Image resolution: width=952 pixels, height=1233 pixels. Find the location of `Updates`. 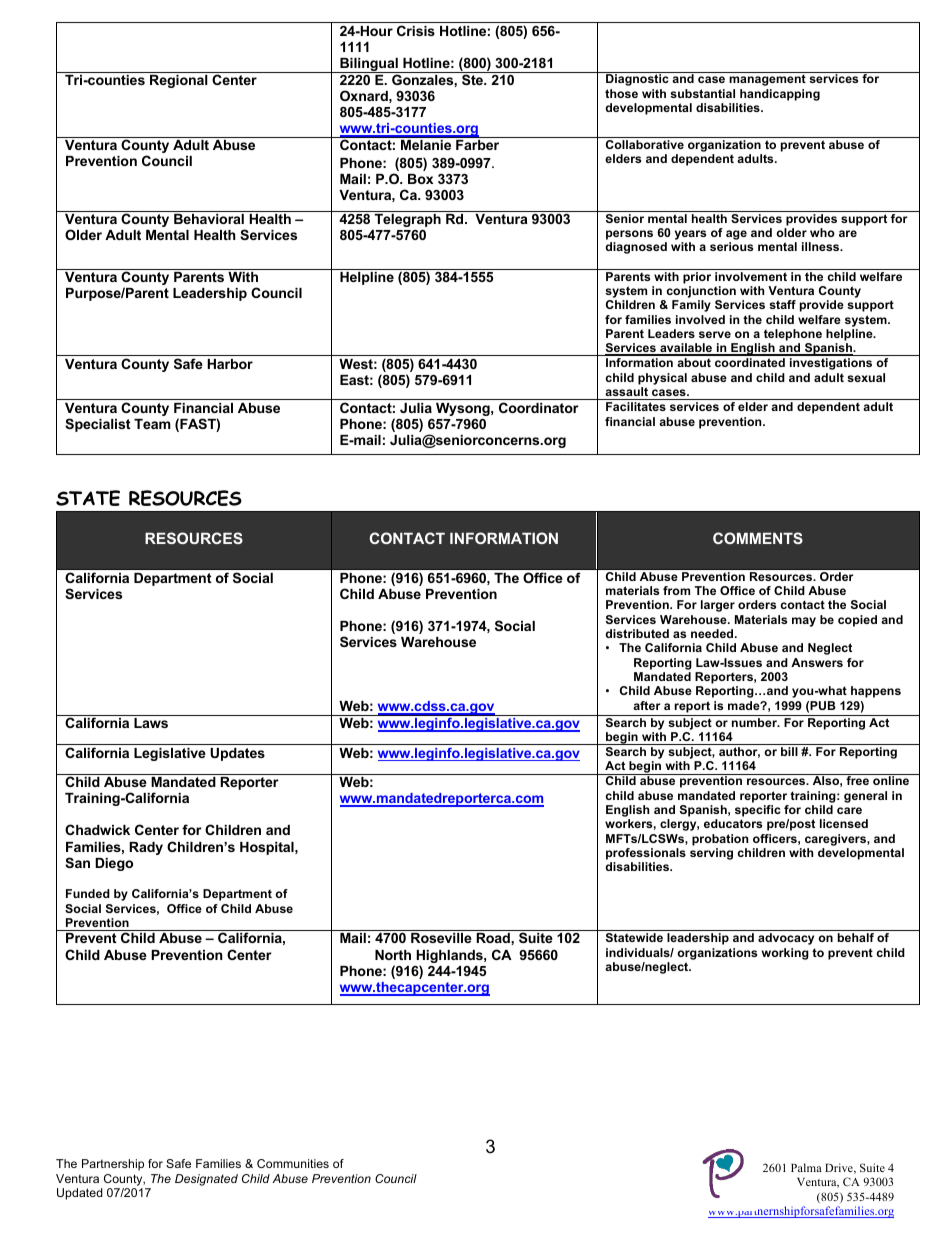

Updates is located at coordinates (237, 754).
